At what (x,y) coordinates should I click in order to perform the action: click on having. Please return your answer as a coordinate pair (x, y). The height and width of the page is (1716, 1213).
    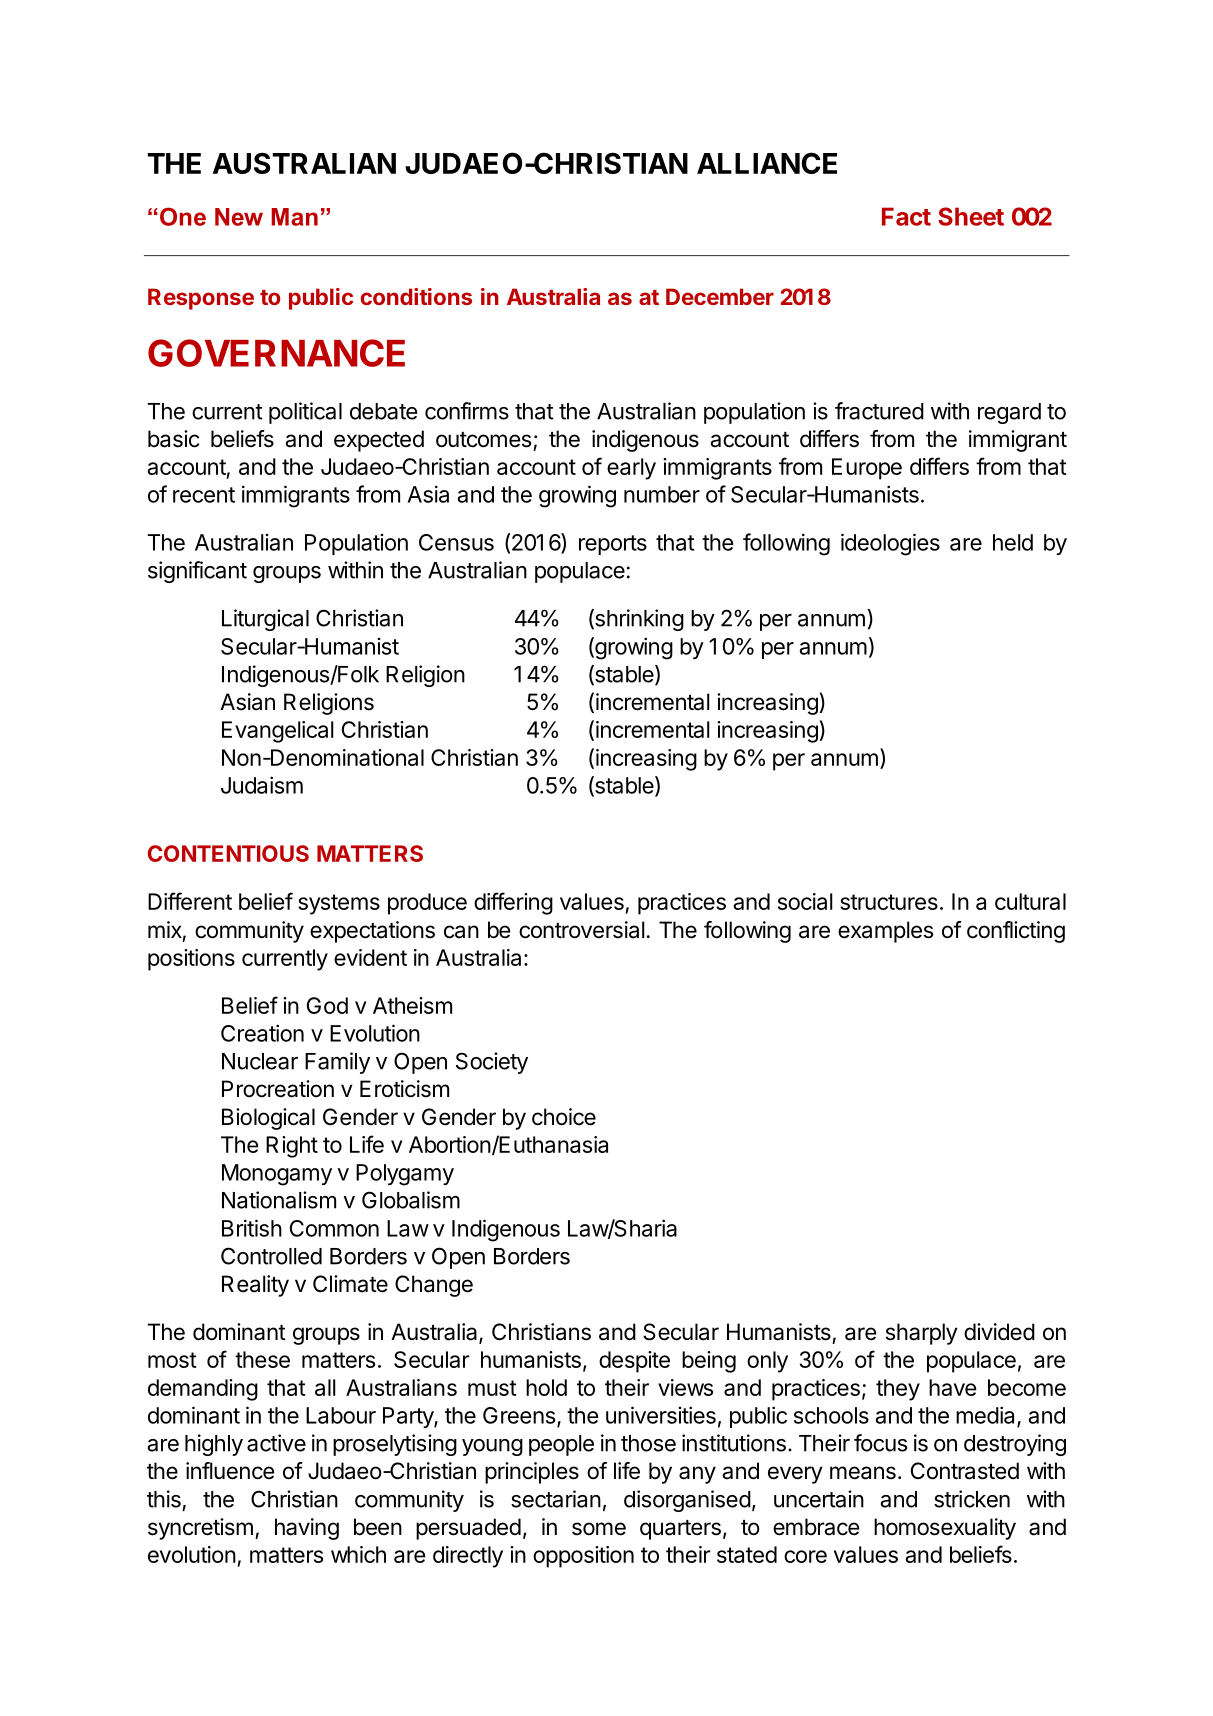
    Looking at the image, I should click on (307, 1529).
